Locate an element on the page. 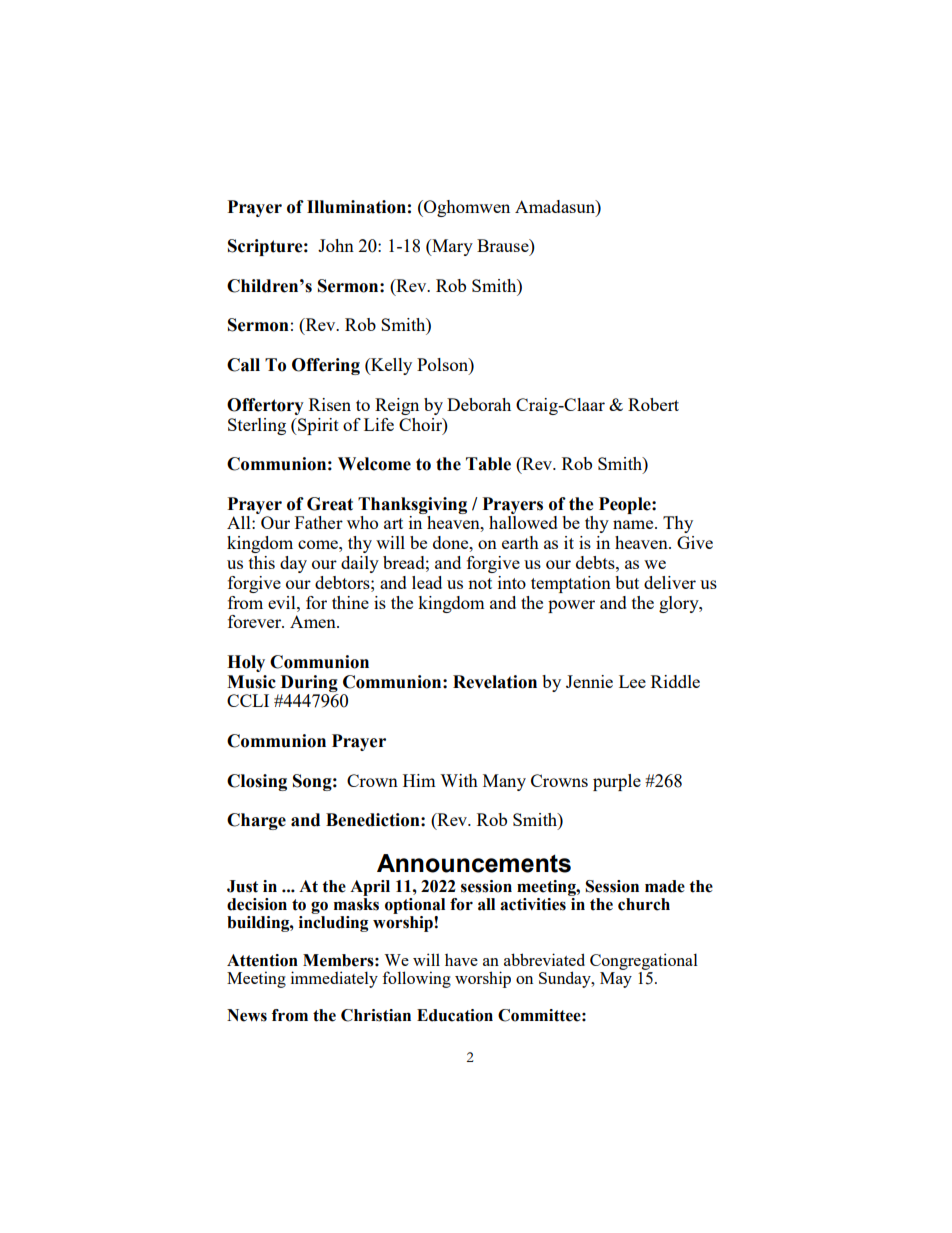 The width and height of the image is (952, 1233). immediately is located at coordinates (334, 979).
